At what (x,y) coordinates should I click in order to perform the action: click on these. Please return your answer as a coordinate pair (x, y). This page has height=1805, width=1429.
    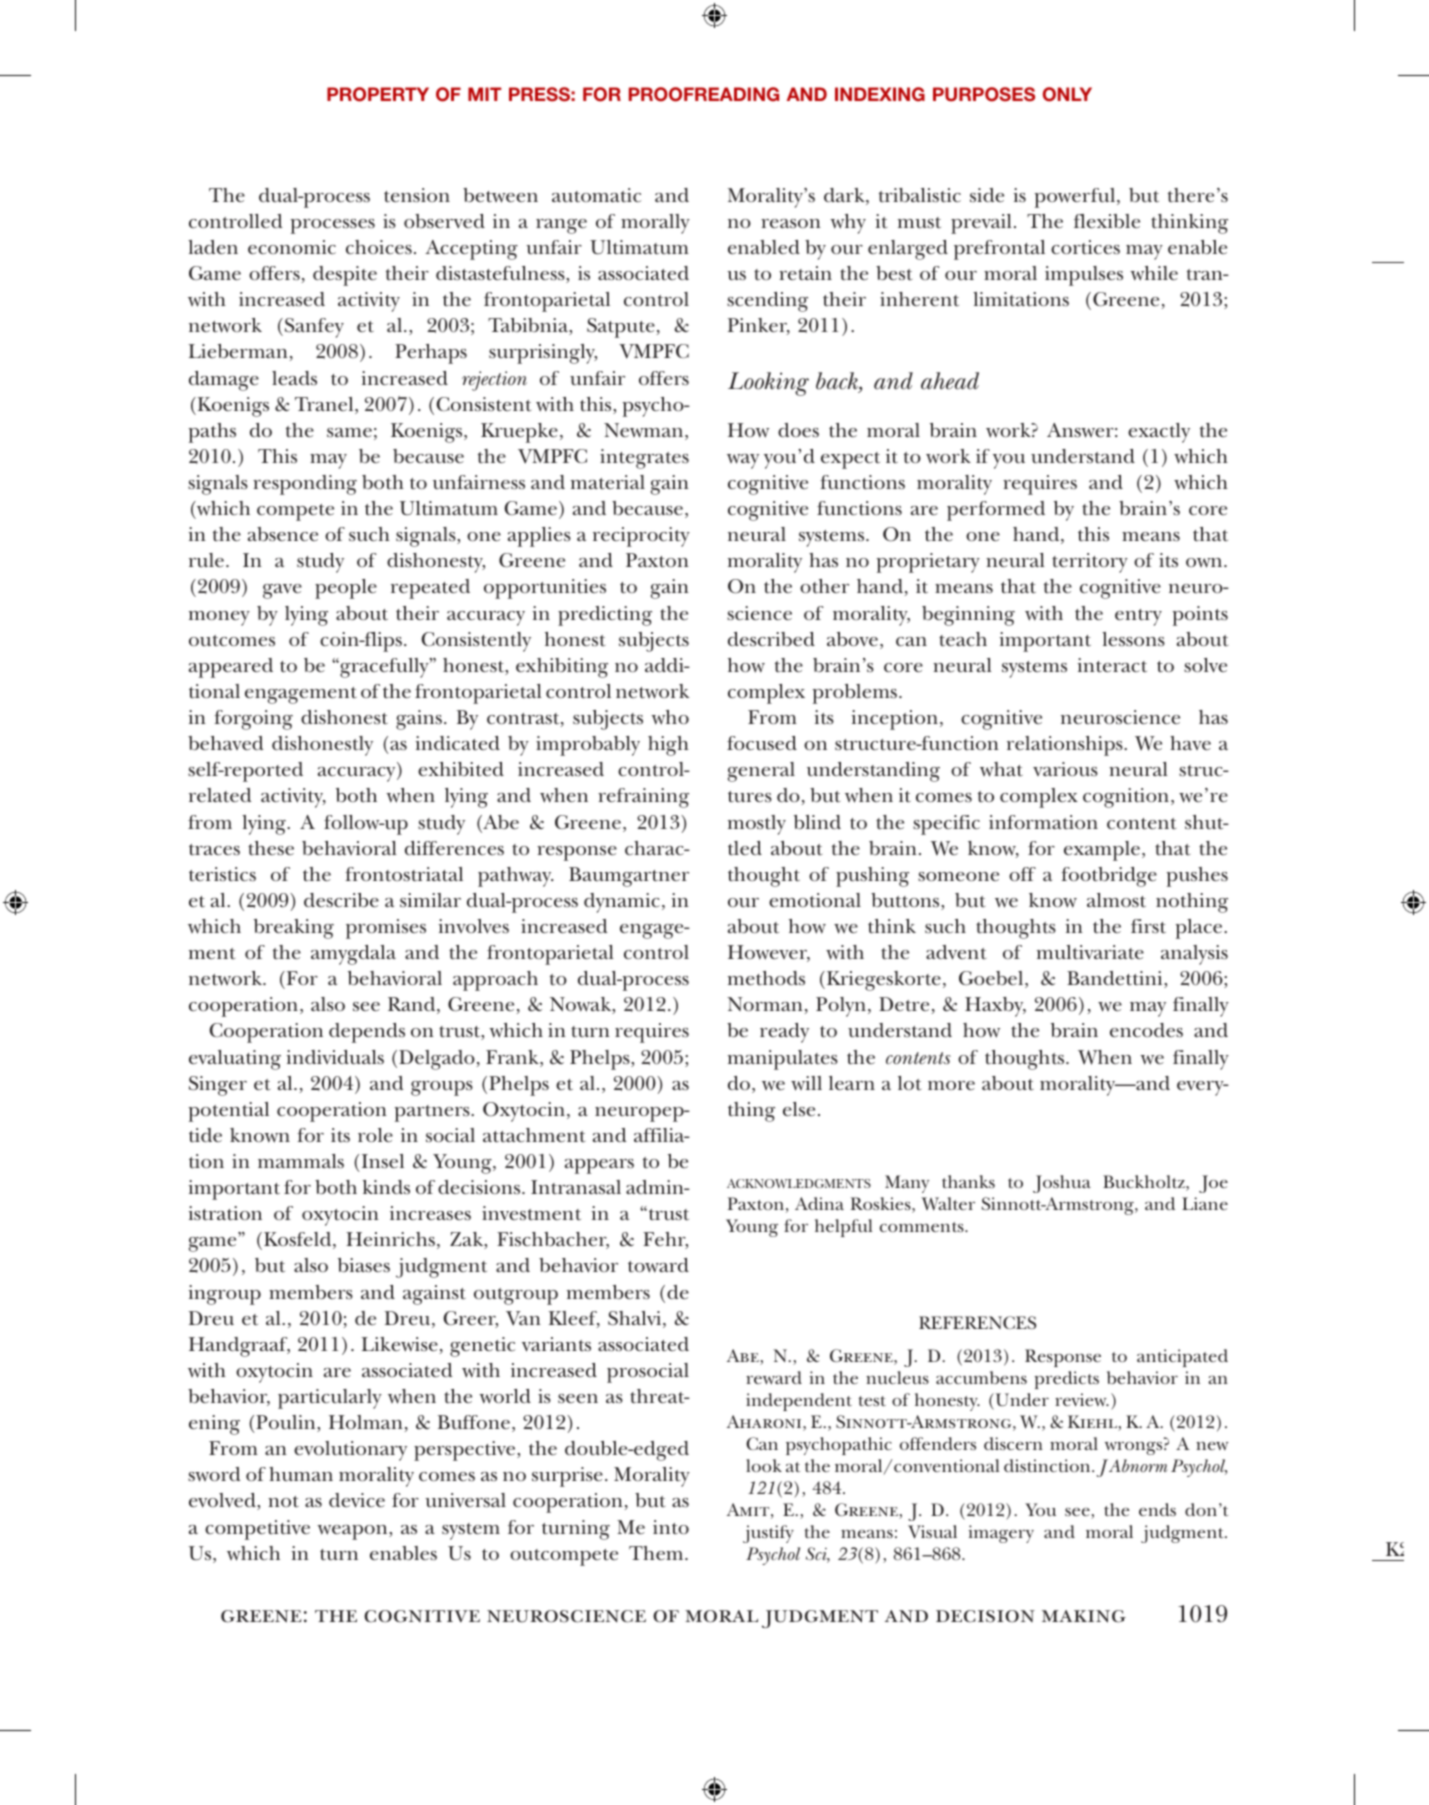
    Looking at the image, I should click on (271, 848).
